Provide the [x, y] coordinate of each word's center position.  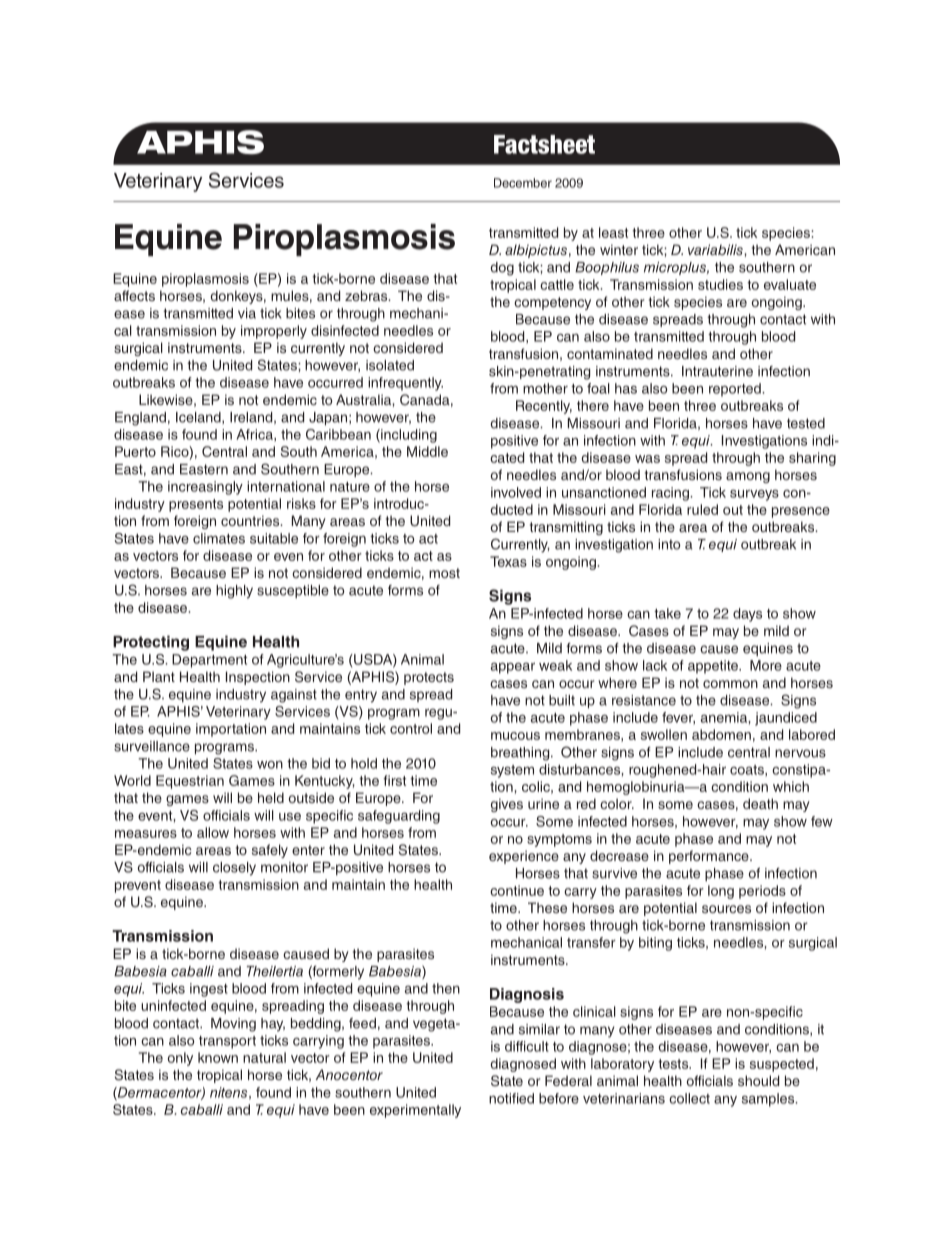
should [758, 1080]
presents [196, 505]
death [760, 803]
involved [516, 492]
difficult [527, 1046]
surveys [754, 495]
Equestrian [190, 782]
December [523, 183]
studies [720, 284]
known [218, 1057]
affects [134, 295]
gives [507, 805]
